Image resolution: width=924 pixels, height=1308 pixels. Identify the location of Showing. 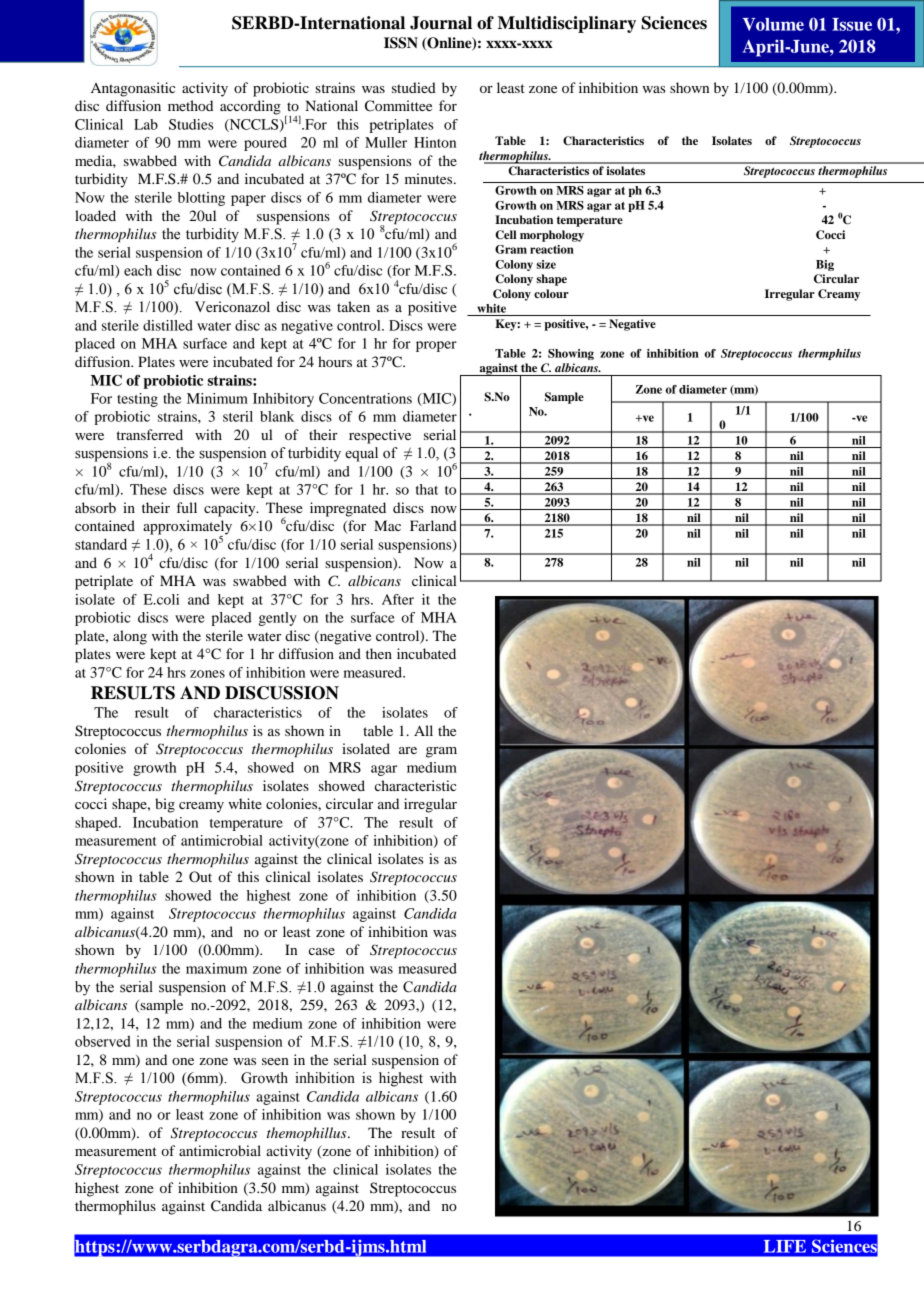
(571, 354).
